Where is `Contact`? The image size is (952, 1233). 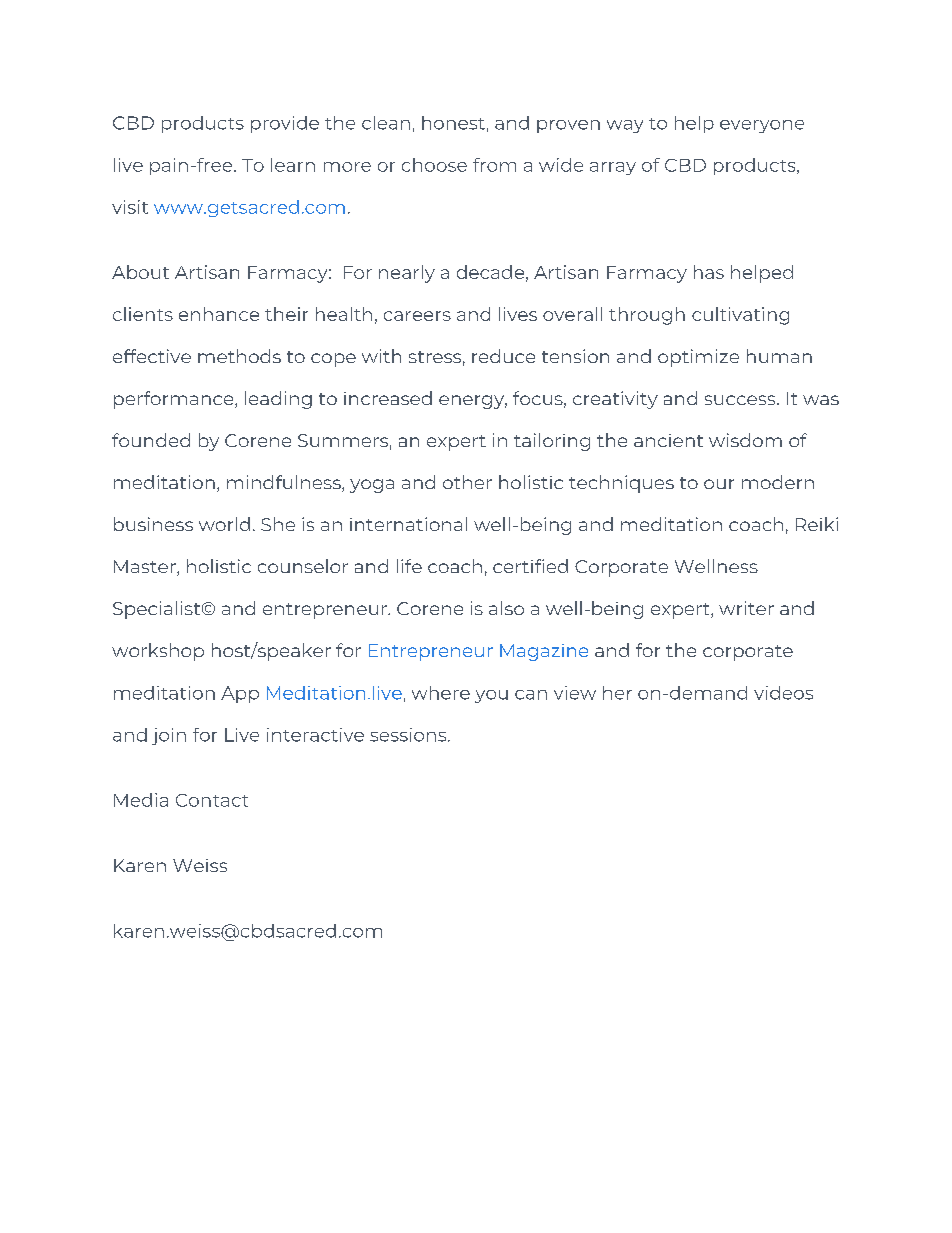 Contact is located at coordinates (212, 800).
